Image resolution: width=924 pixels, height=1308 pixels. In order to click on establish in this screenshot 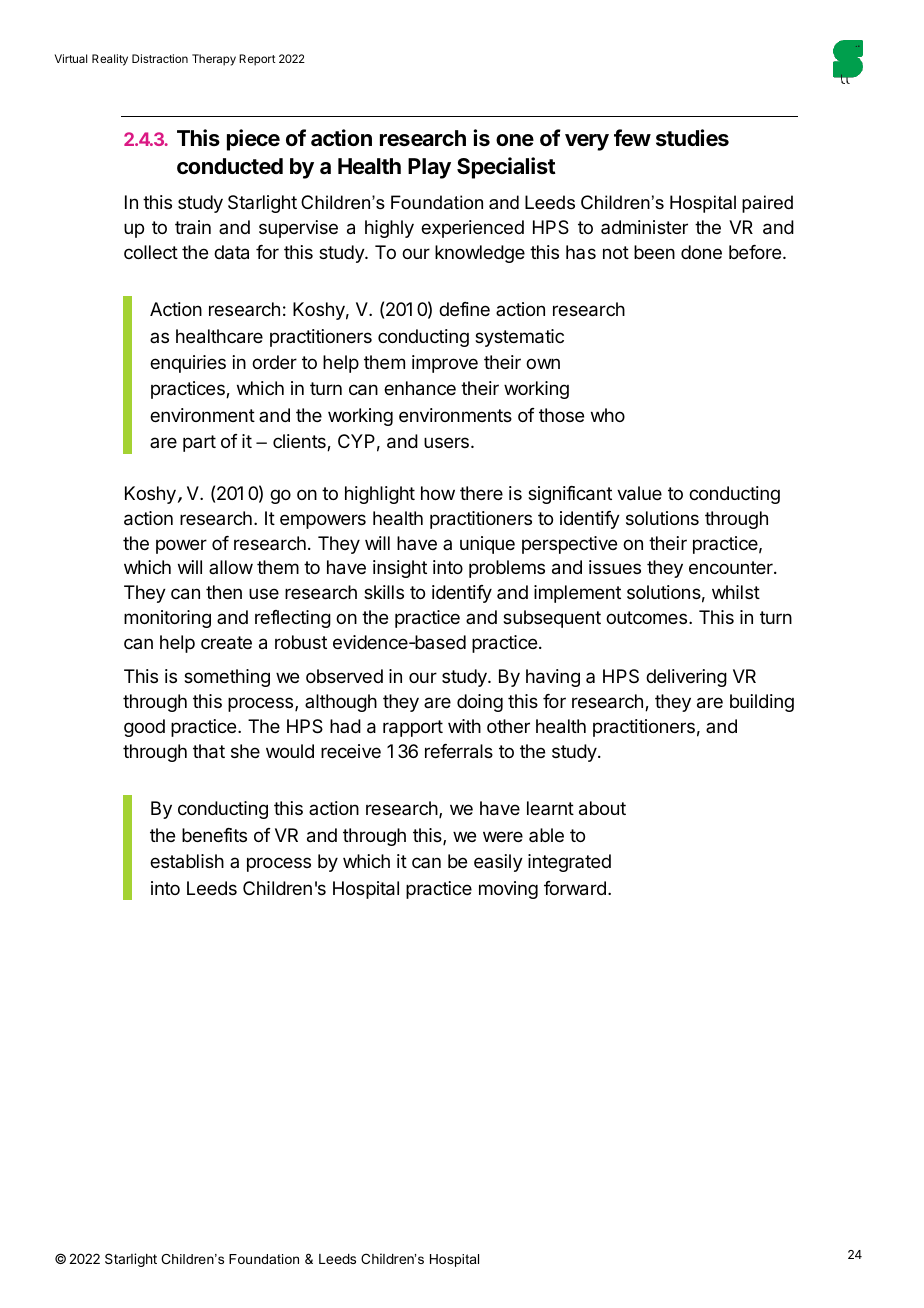, I will do `click(187, 861)`.
